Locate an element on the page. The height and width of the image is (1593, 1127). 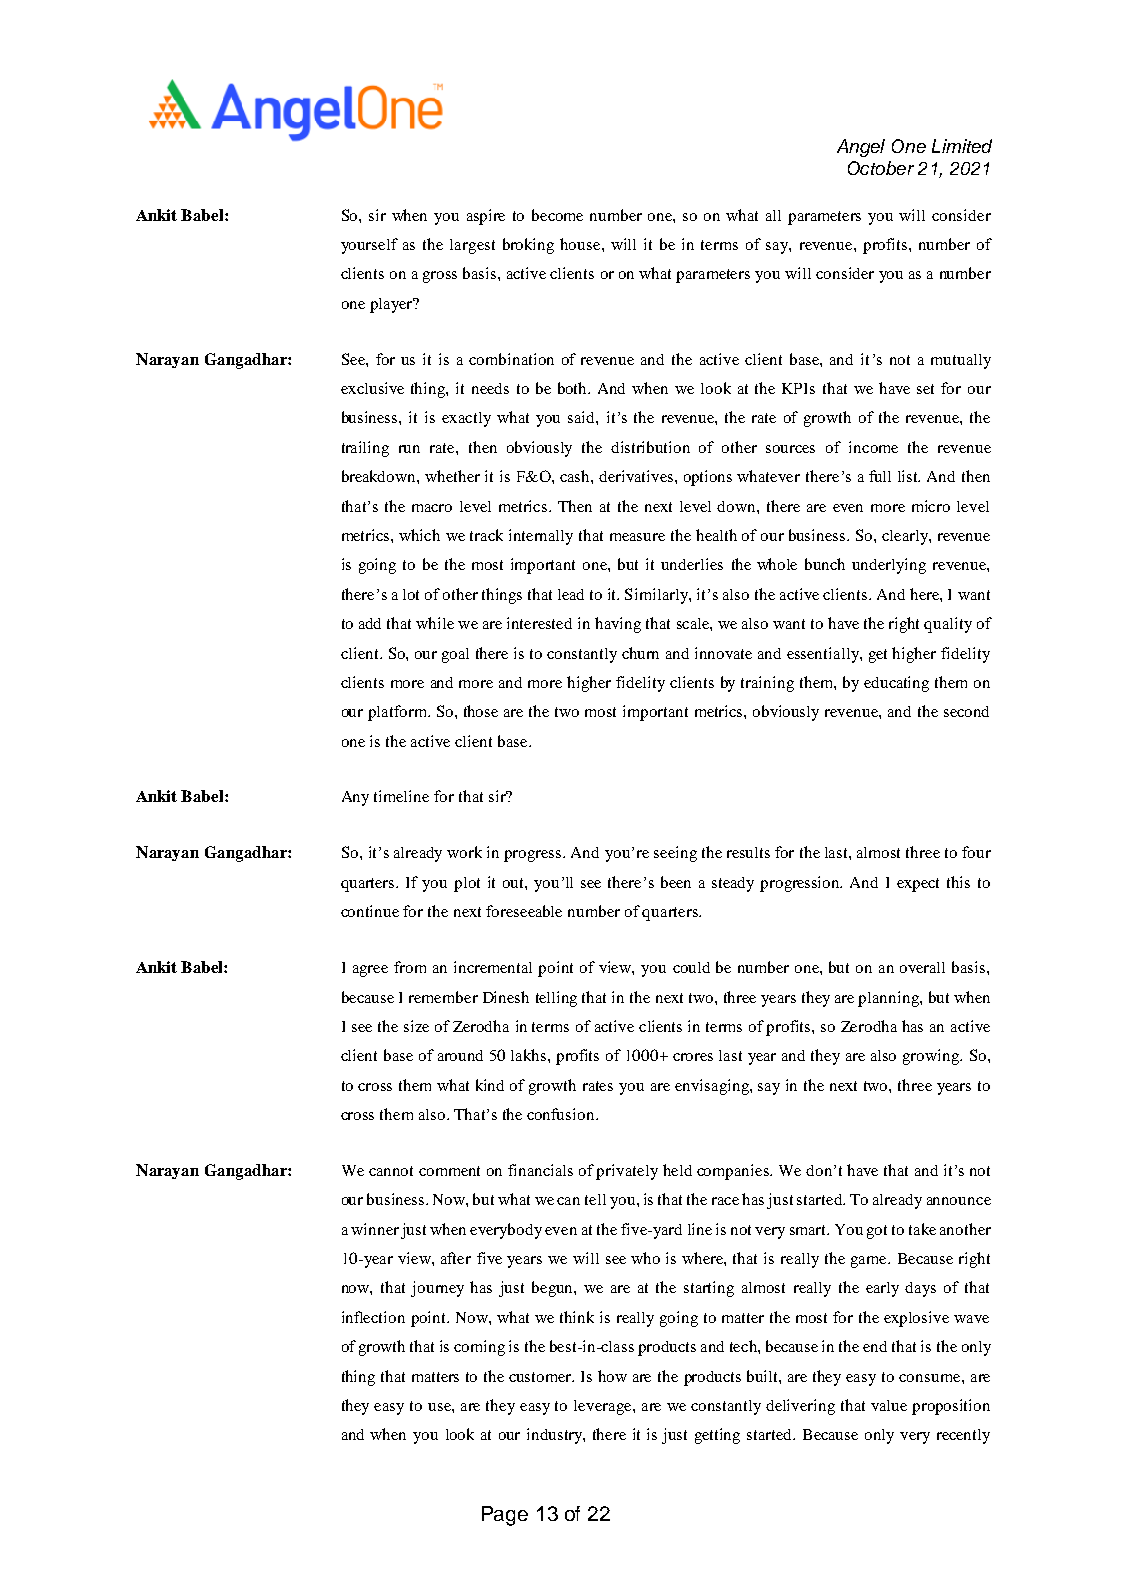
while is located at coordinates (435, 623).
